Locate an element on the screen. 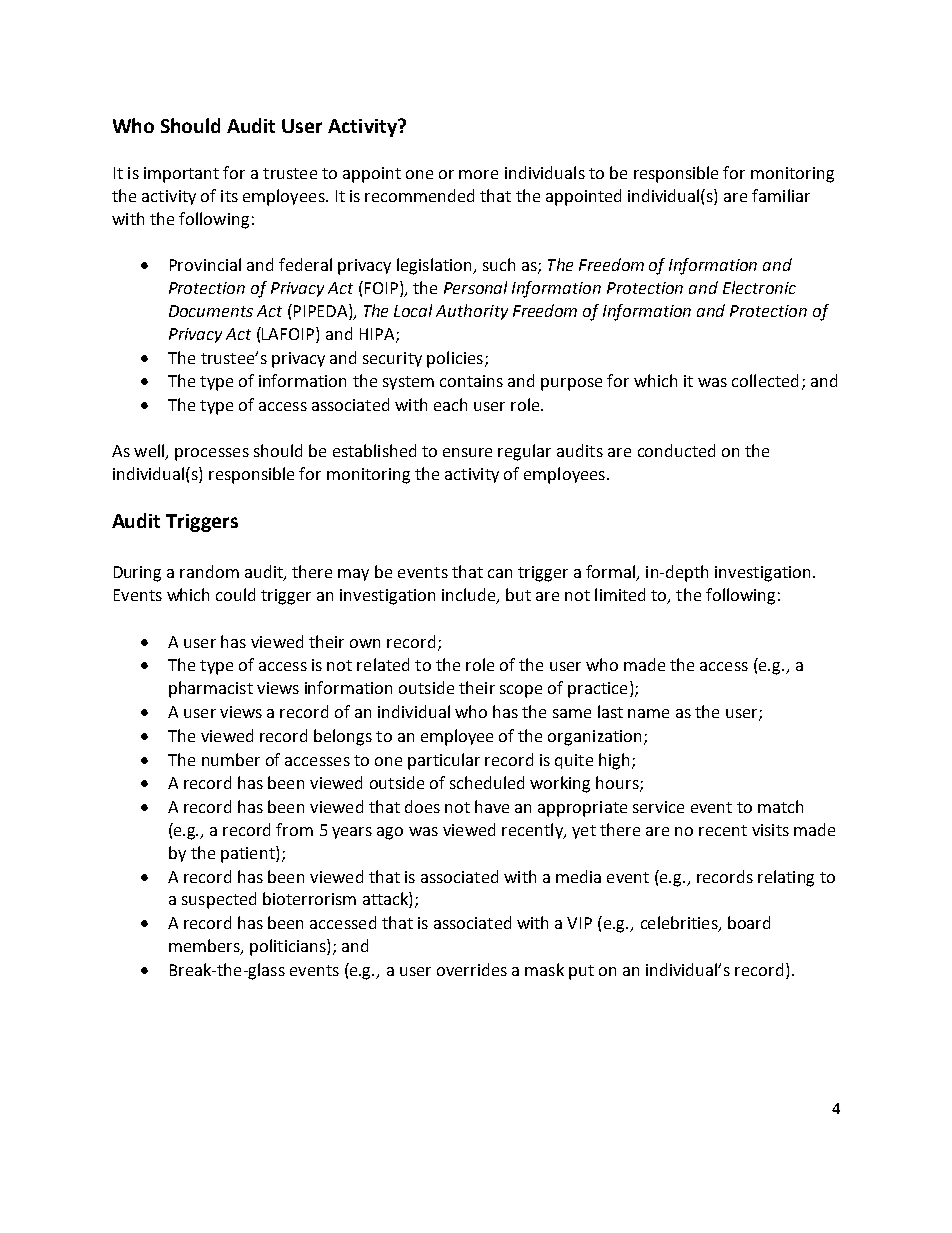 This screenshot has height=1233, width=952. members is located at coordinates (205, 947).
